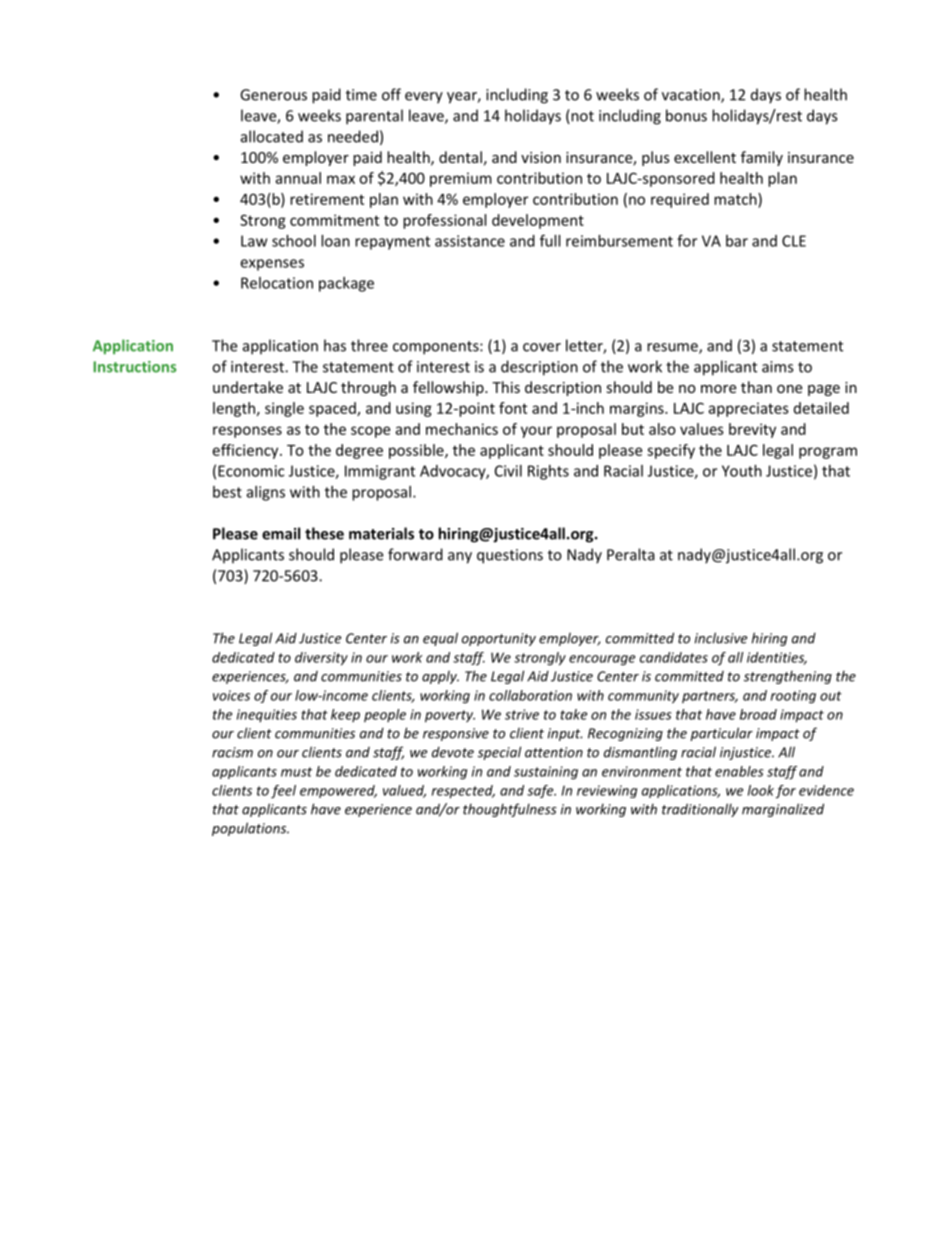 This screenshot has width=952, height=1233. What do you see at coordinates (247, 451) in the screenshot?
I see `efficiency` at bounding box center [247, 451].
